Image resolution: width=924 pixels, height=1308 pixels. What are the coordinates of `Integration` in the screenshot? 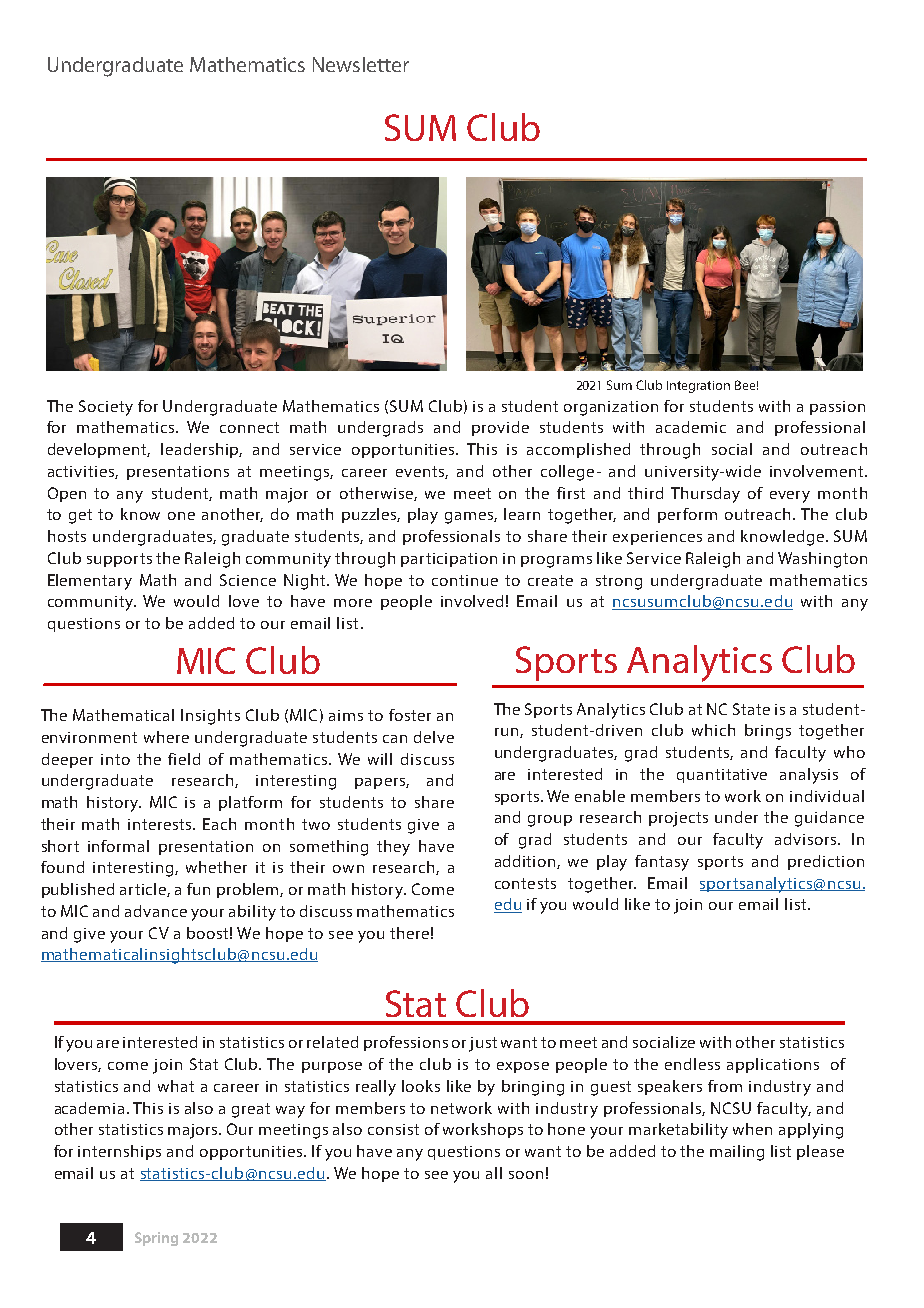 It's located at (698, 387).
